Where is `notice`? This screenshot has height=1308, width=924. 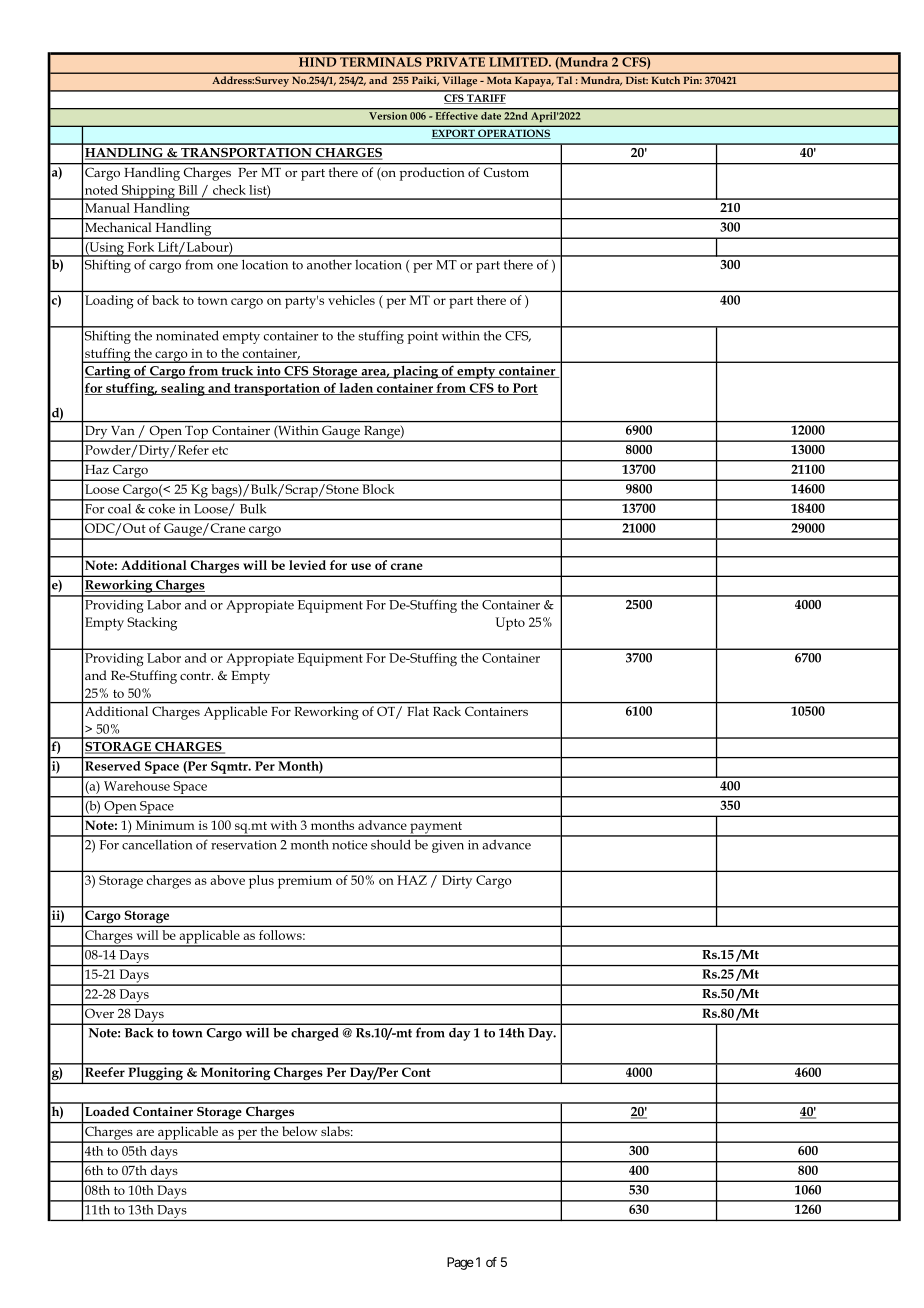 notice is located at coordinates (349, 845).
